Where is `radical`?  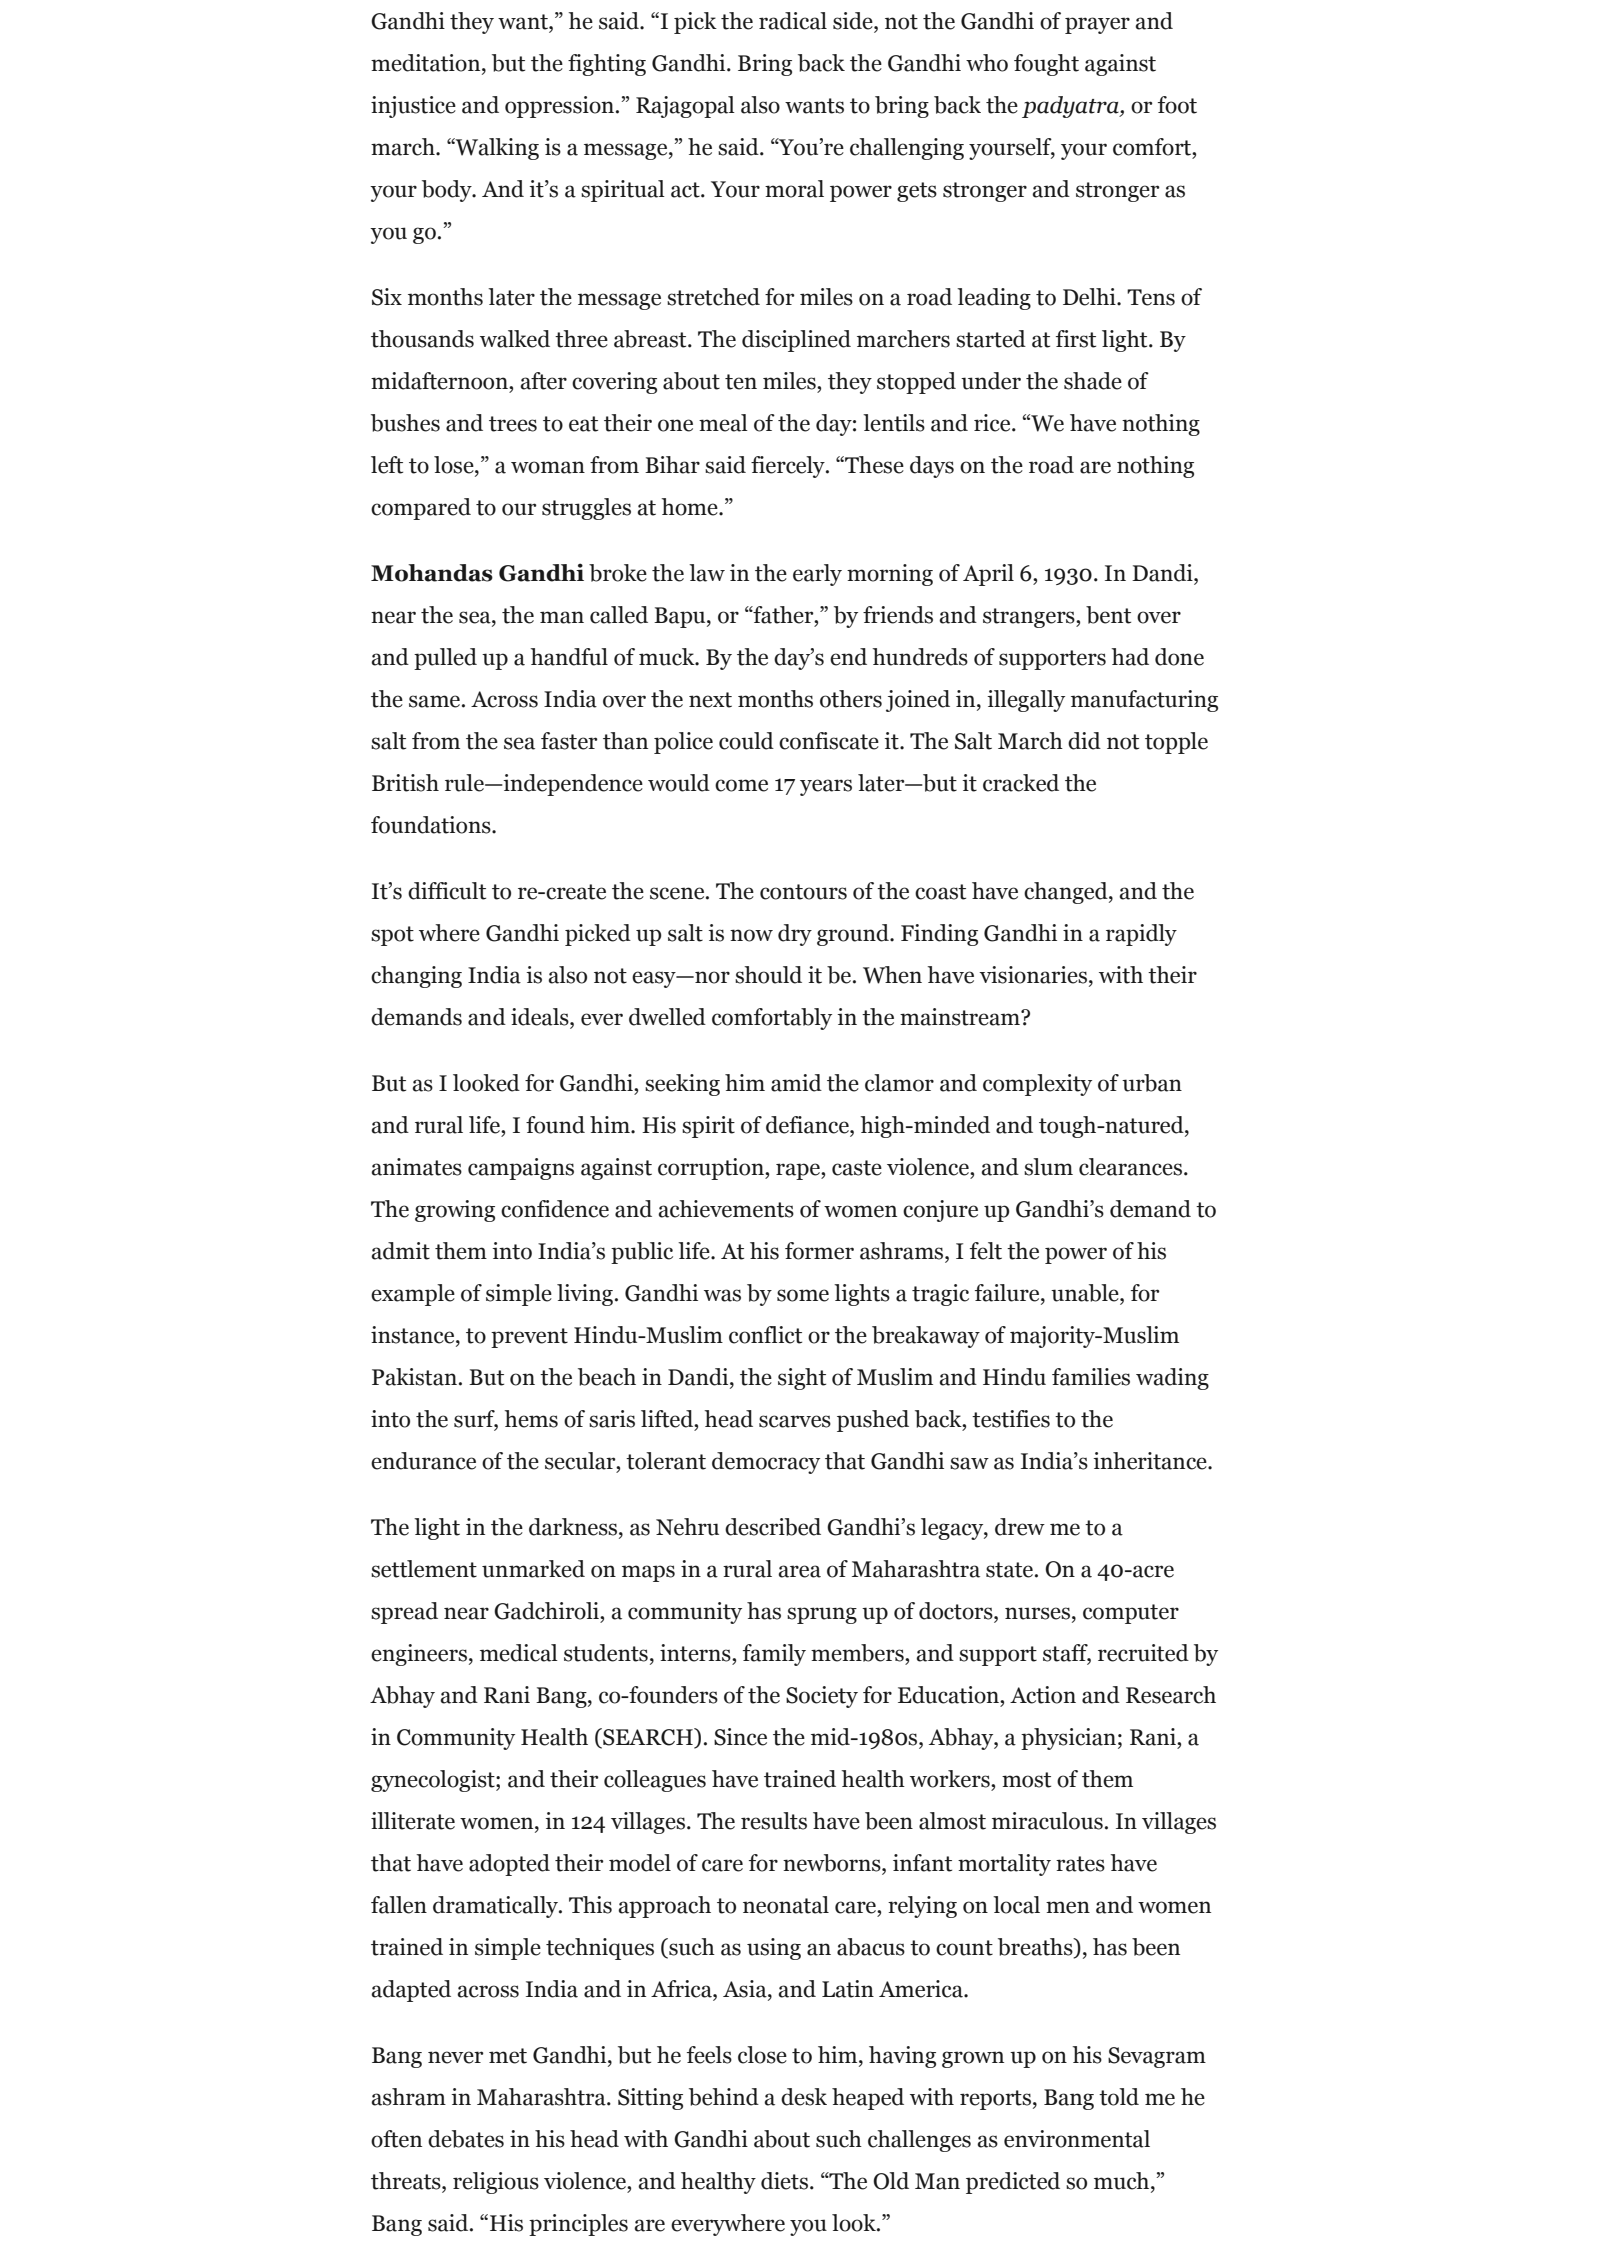
radical is located at coordinates (793, 21).
